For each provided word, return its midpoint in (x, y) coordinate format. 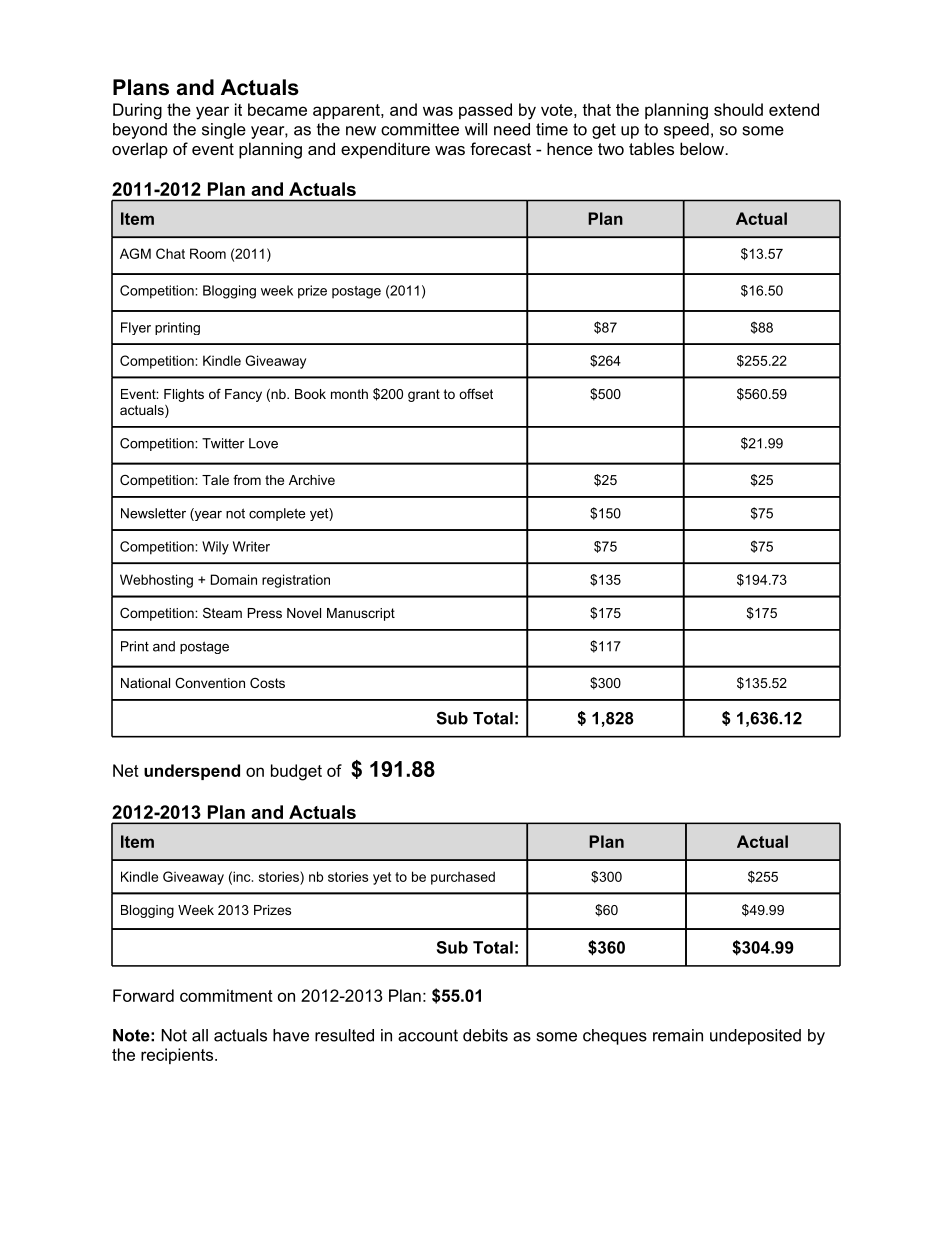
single (224, 131)
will (476, 129)
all (200, 1035)
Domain (234, 579)
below (703, 148)
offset (476, 394)
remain (678, 1035)
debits (485, 1035)
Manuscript (361, 614)
